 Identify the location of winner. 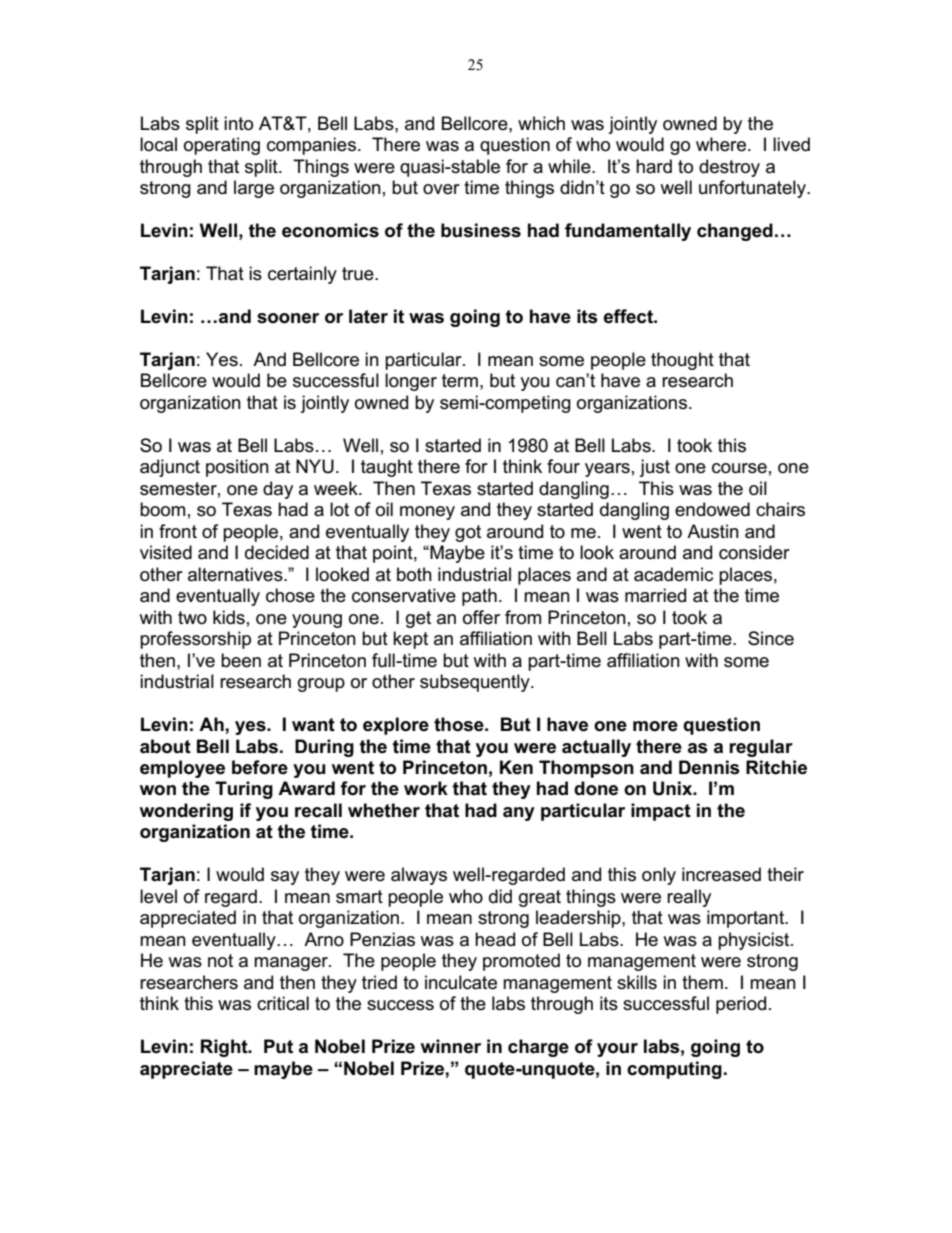
(451, 1046).
